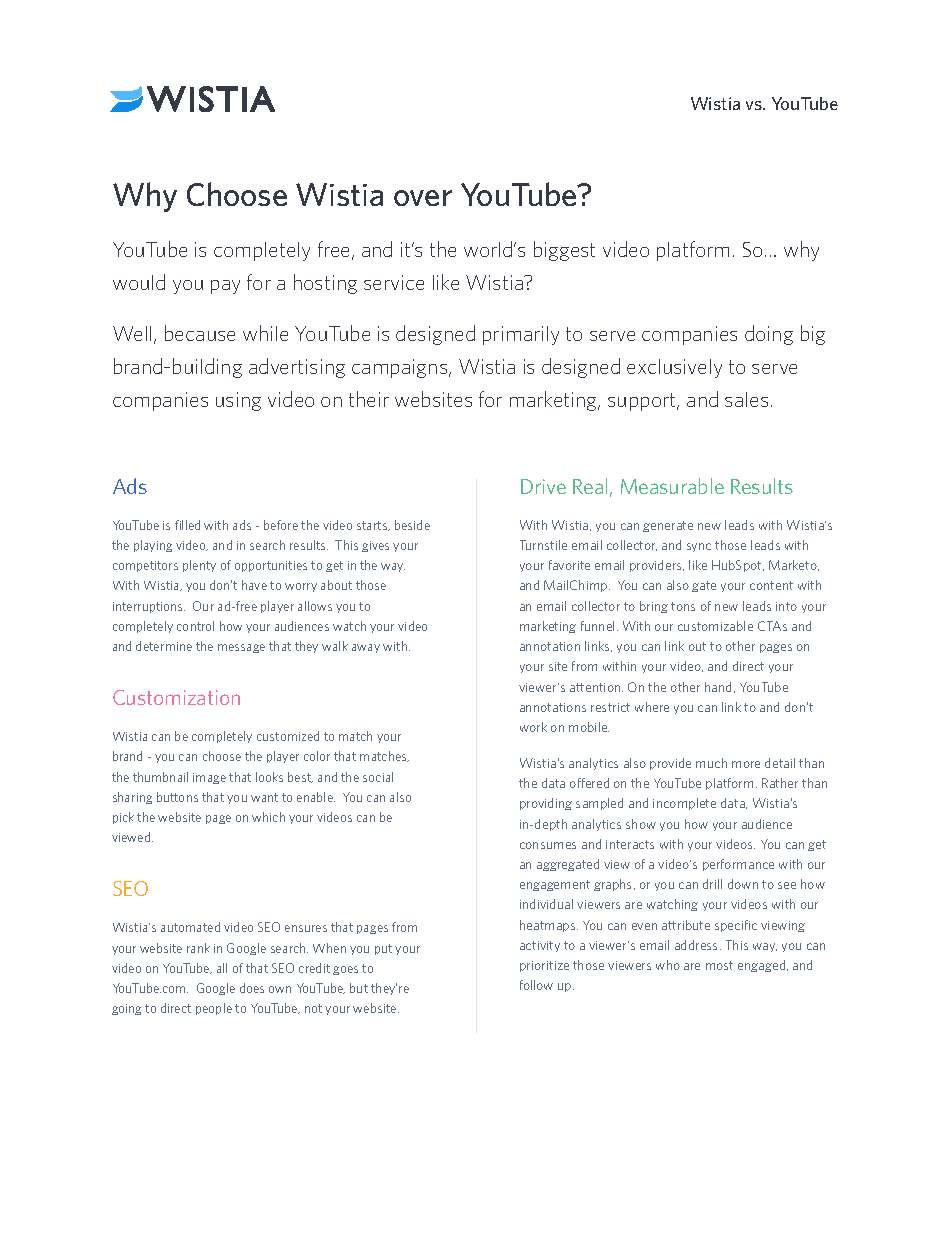 The width and height of the screenshot is (952, 1233). I want to click on social, so click(378, 777).
